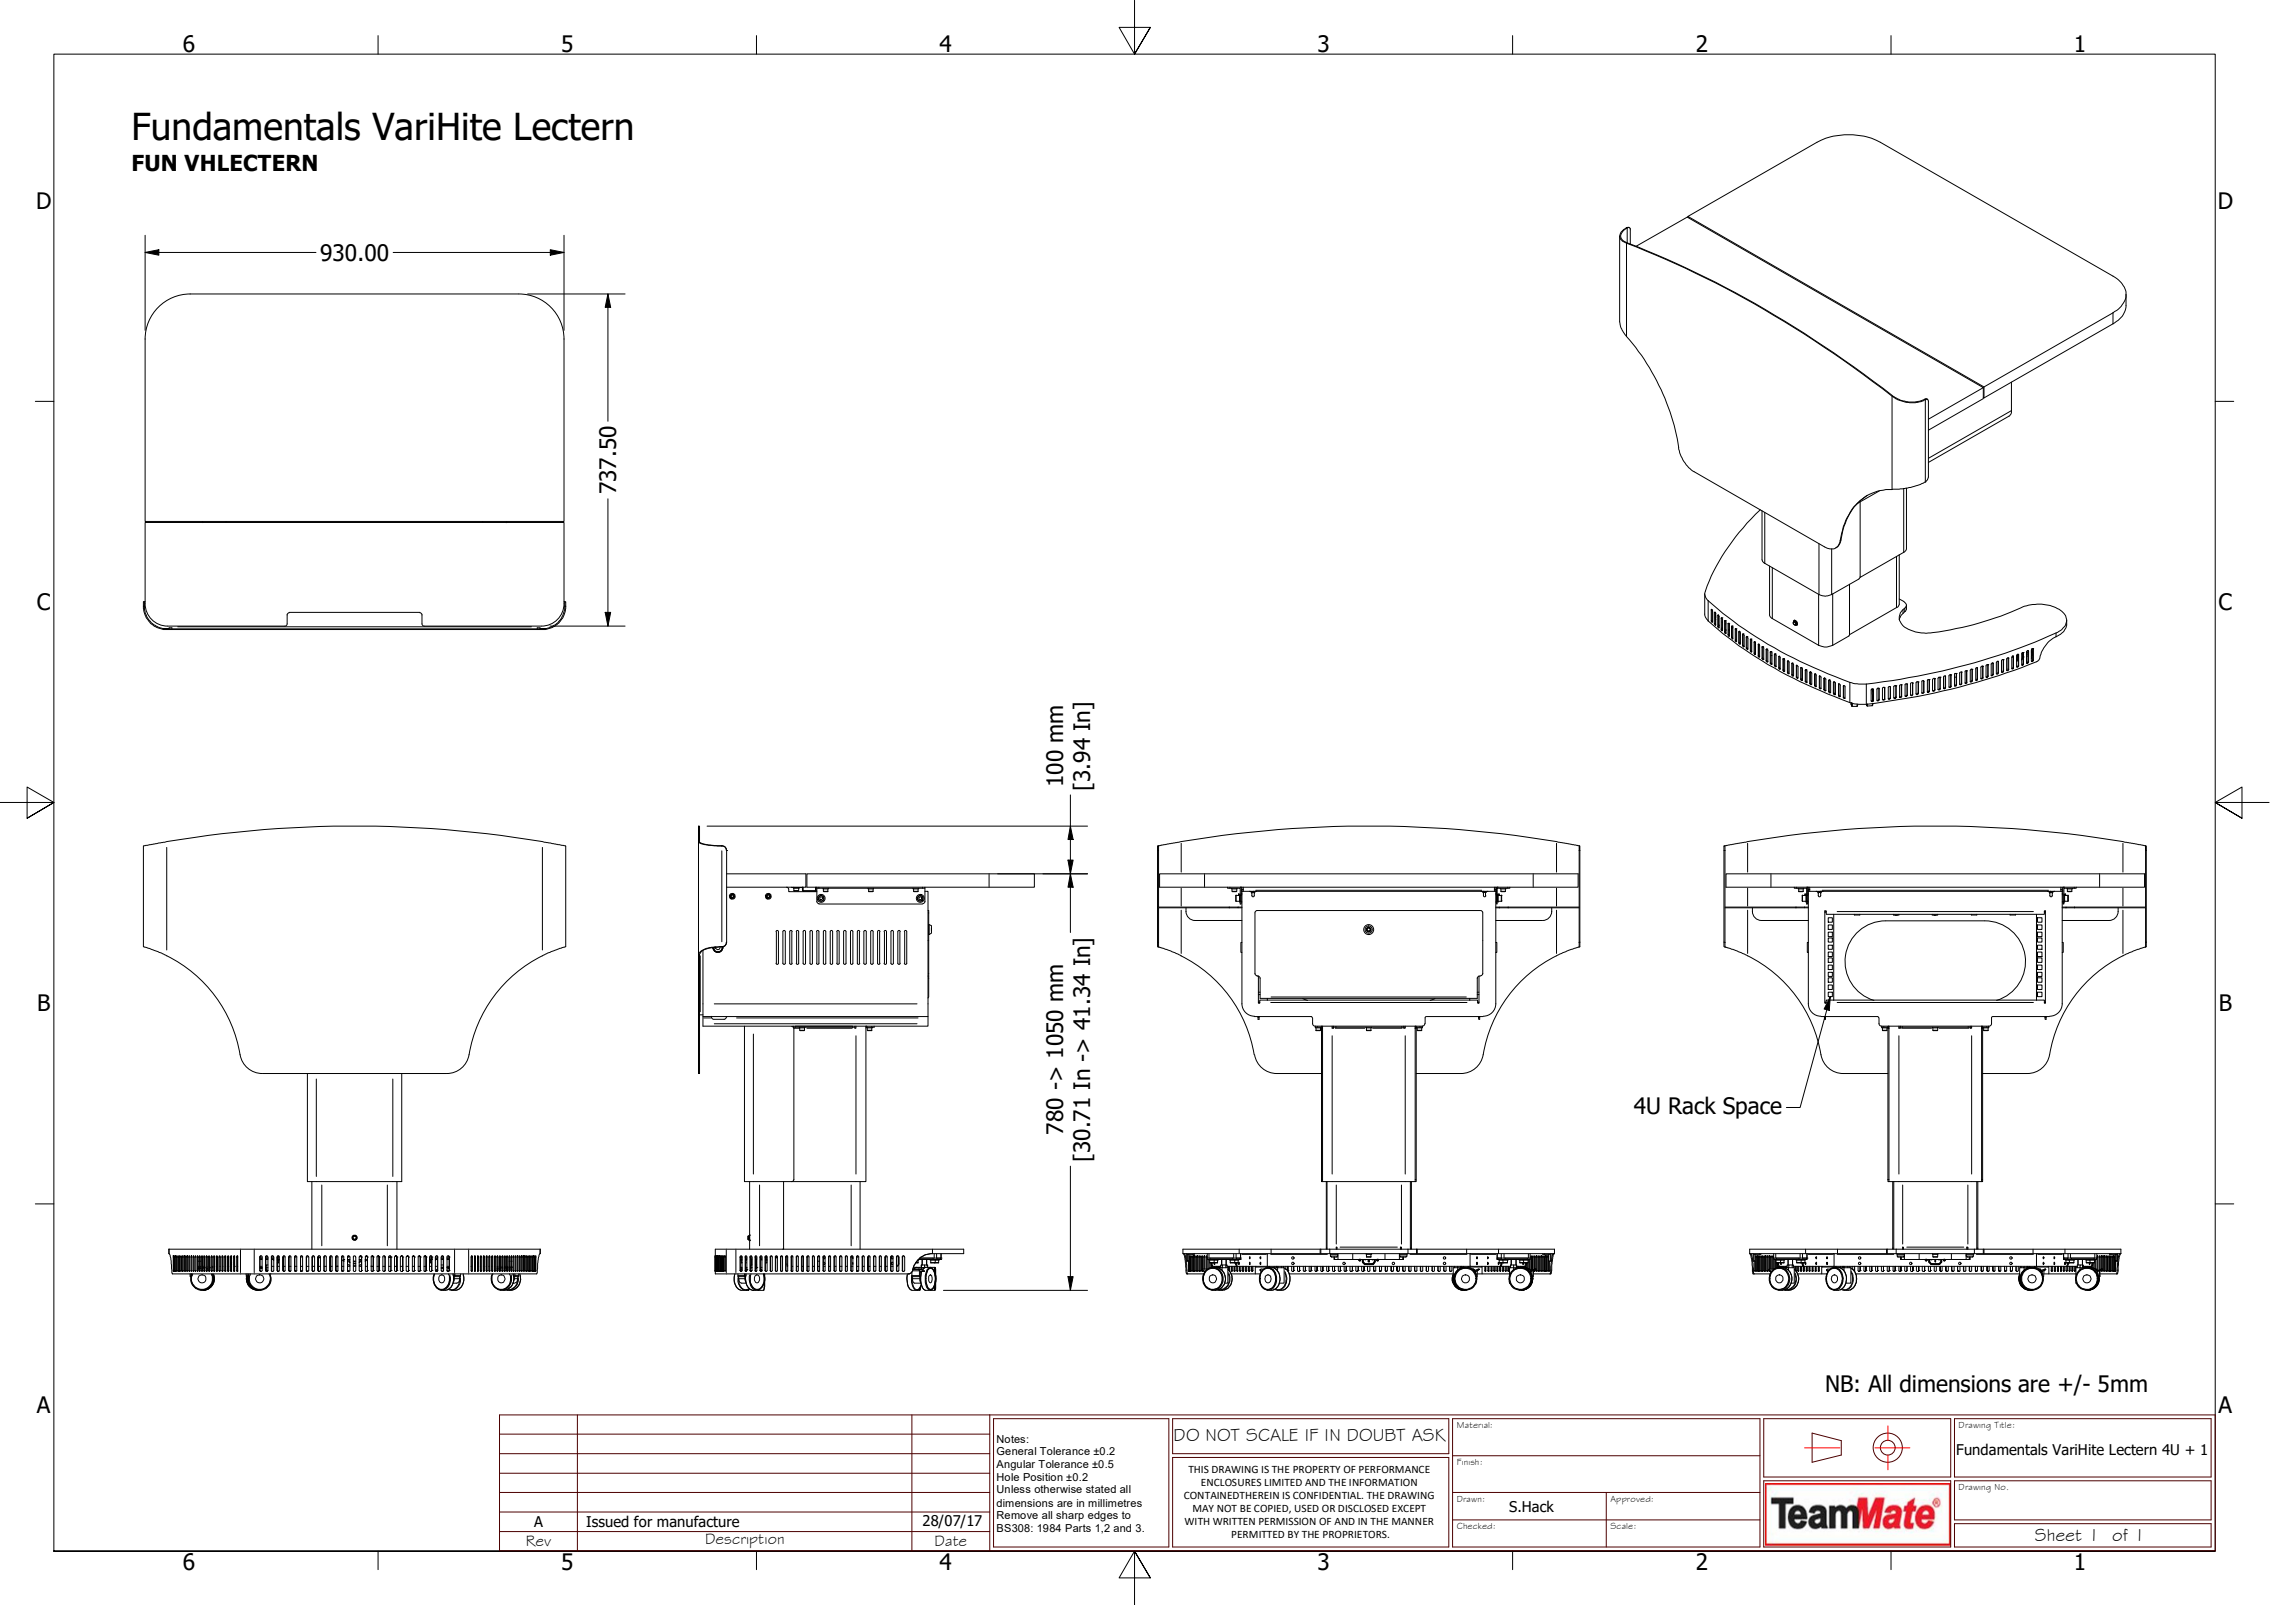 The height and width of the screenshot is (1605, 2270). I want to click on Space, so click(1752, 1108).
